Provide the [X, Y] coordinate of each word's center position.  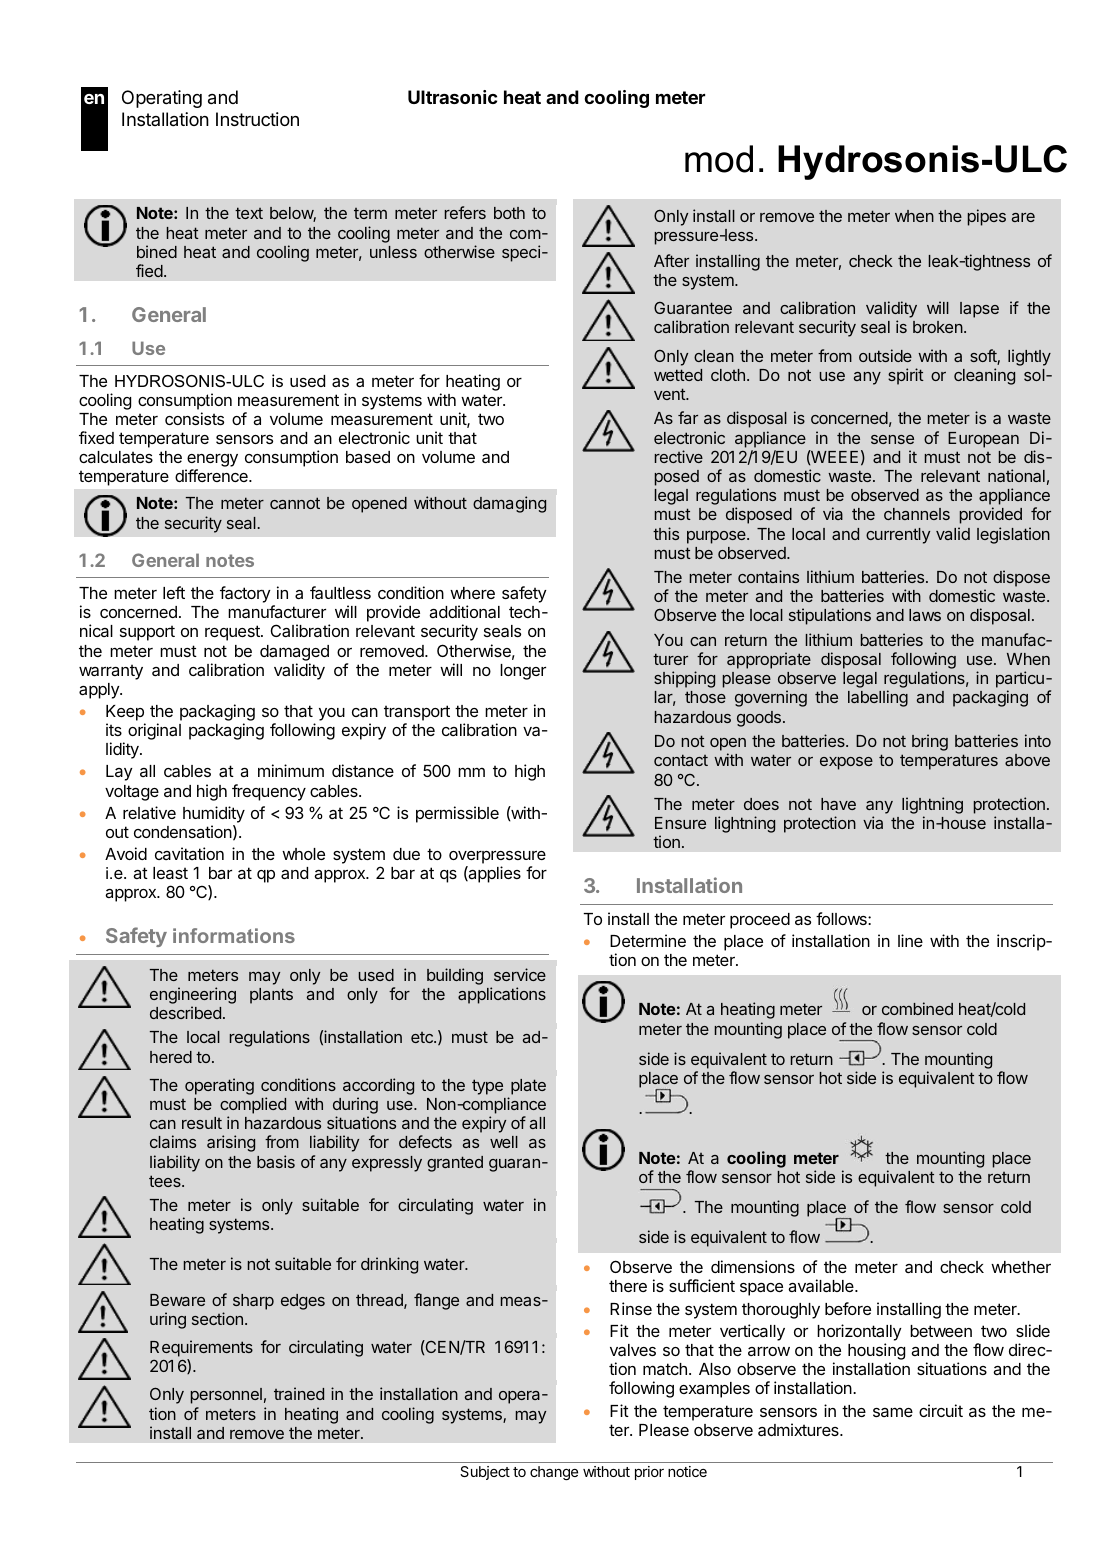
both [509, 213]
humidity [214, 814]
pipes [987, 217]
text [249, 213]
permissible [457, 814]
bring [930, 742]
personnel [226, 1396]
